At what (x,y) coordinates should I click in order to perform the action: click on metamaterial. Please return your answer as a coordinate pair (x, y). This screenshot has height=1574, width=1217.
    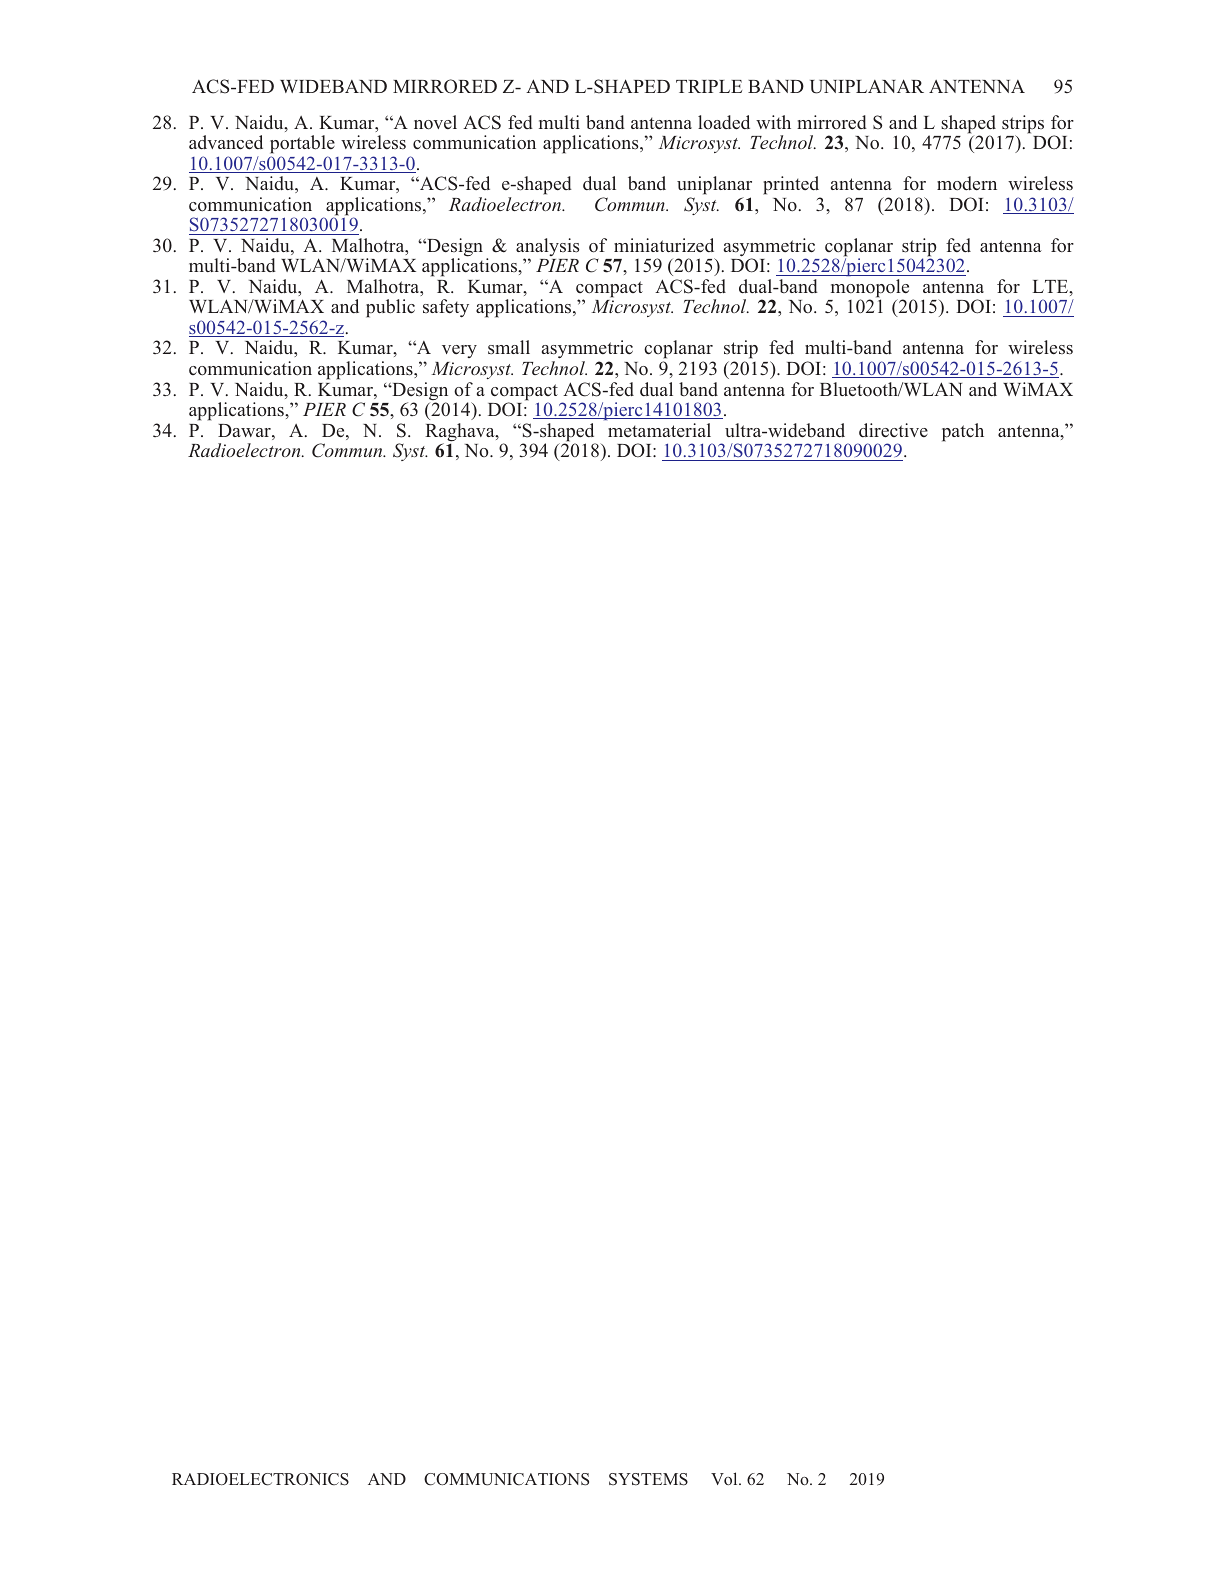
    Looking at the image, I should click on (659, 430).
